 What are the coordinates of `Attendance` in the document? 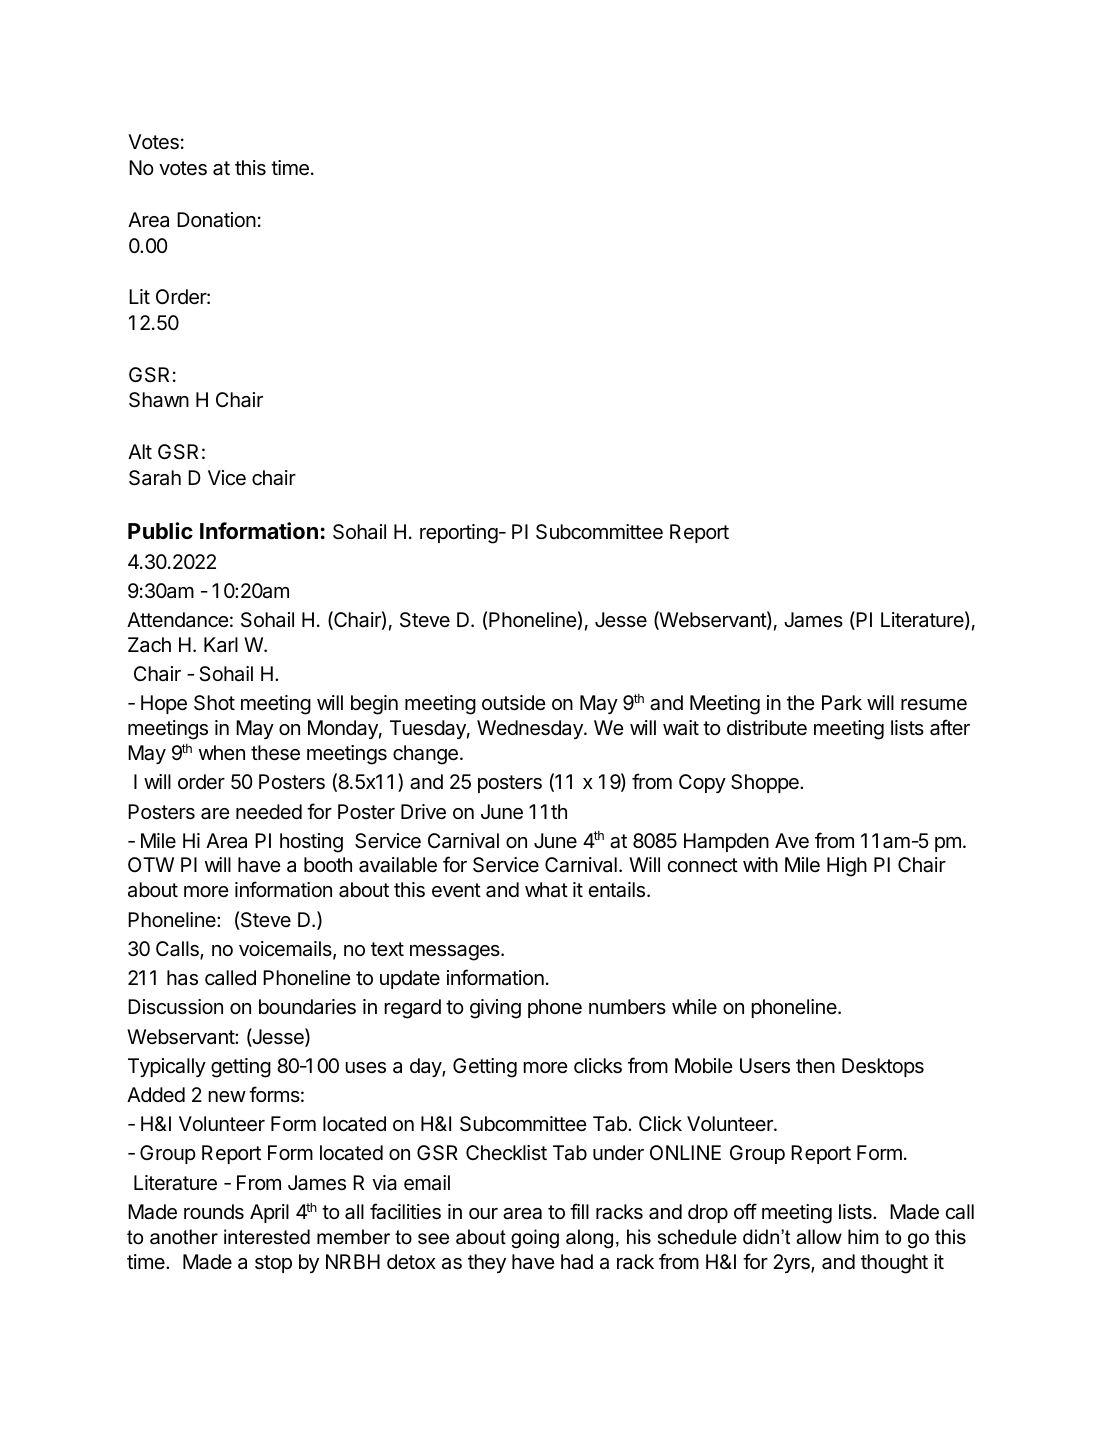 It's located at (178, 620).
